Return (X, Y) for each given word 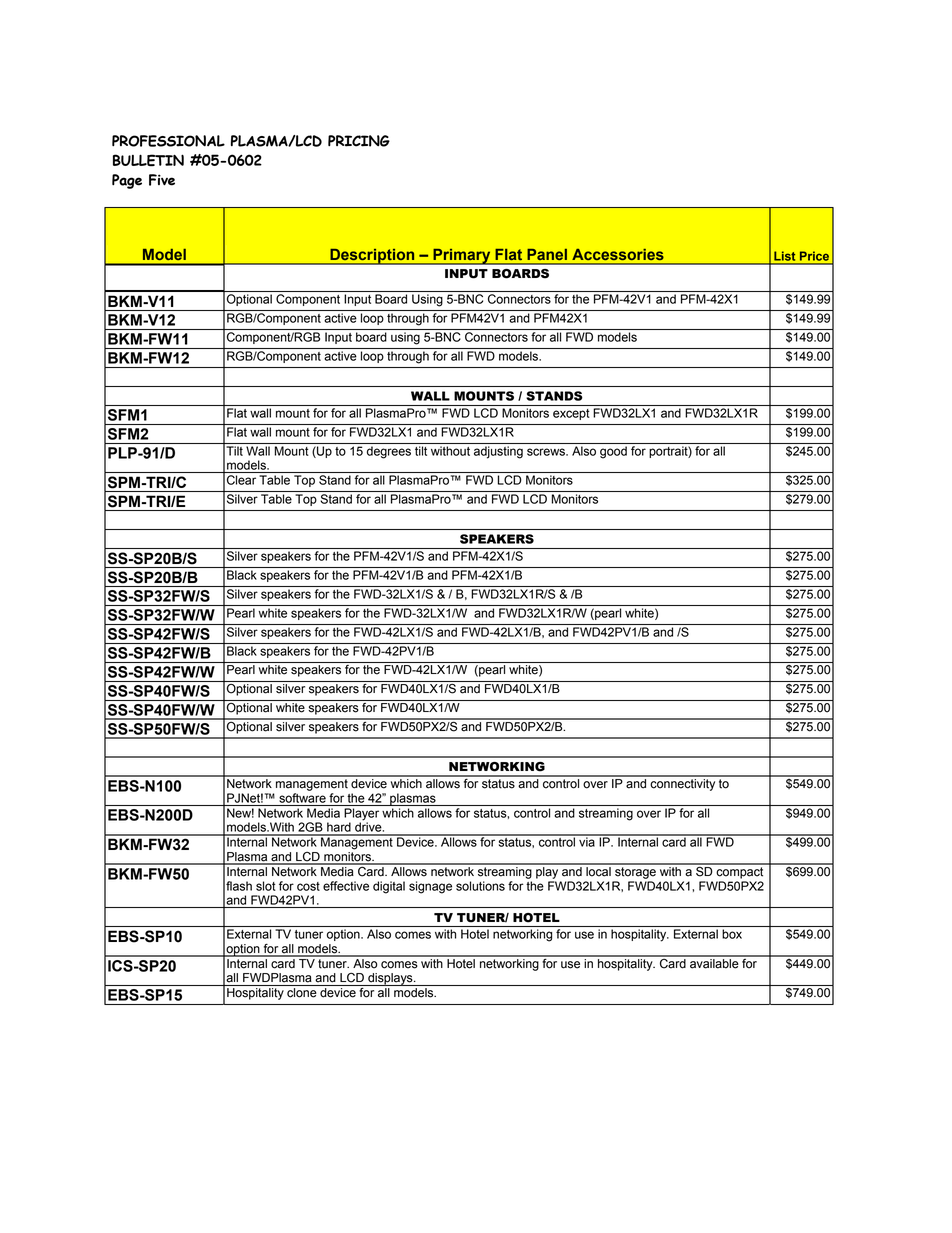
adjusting (498, 452)
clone (301, 993)
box (732, 934)
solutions (480, 886)
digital (389, 887)
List (784, 256)
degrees (389, 452)
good (613, 452)
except (571, 414)
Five (162, 180)
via (587, 841)
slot (266, 886)
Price (814, 256)
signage (430, 887)
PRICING (359, 141)
